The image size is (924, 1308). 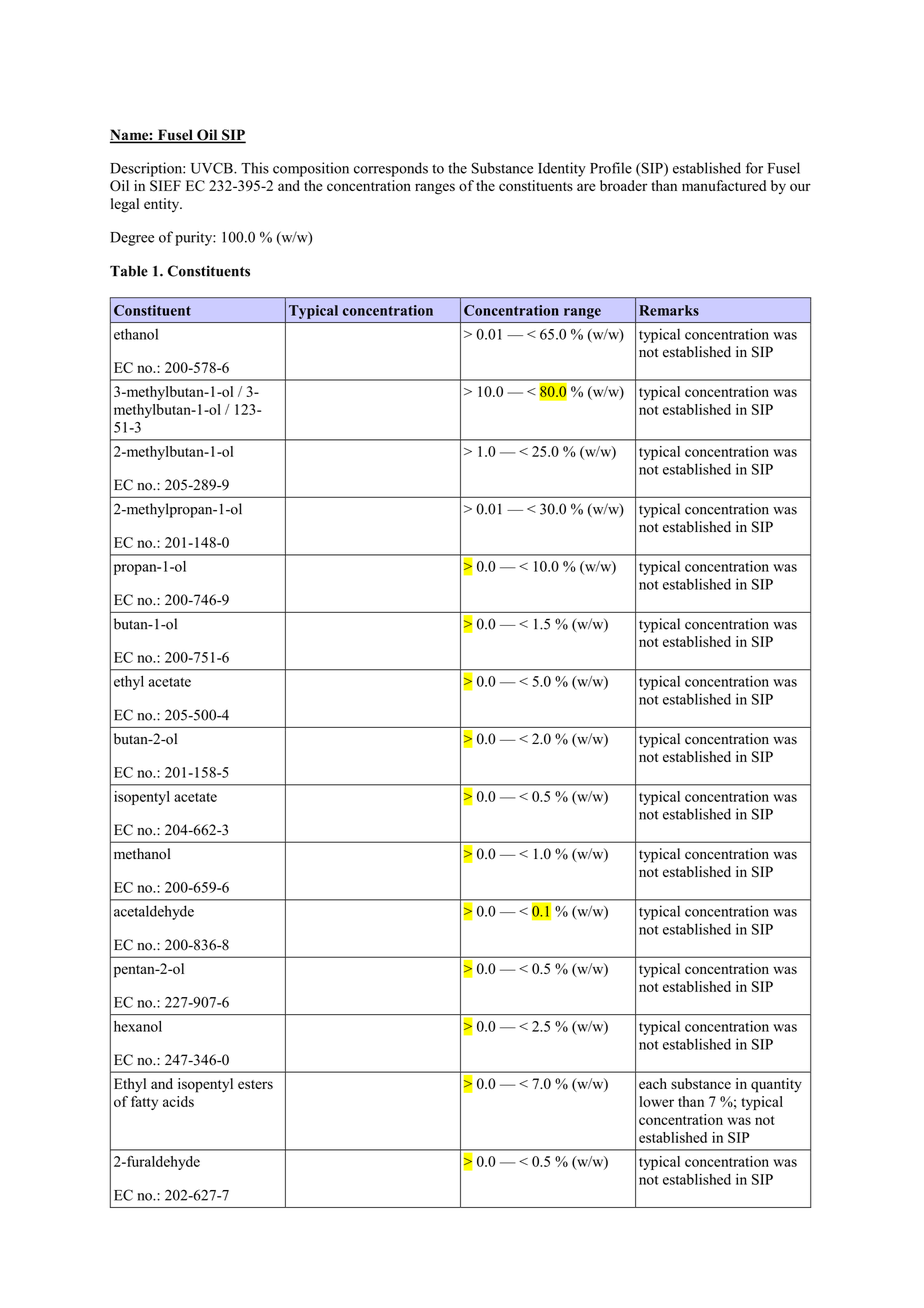 I want to click on manufactured, so click(x=724, y=185).
